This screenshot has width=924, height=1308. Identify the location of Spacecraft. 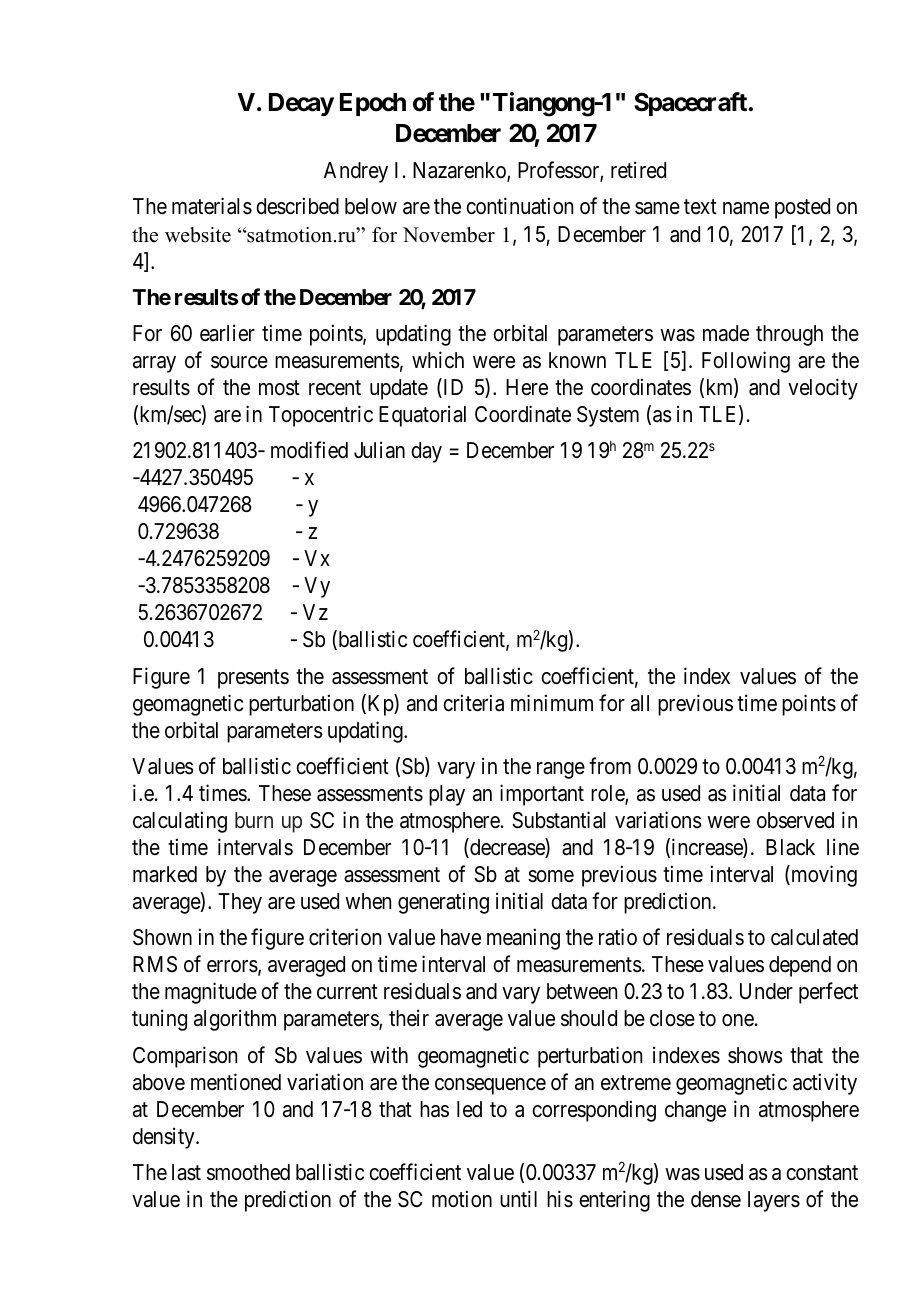
(690, 104).
